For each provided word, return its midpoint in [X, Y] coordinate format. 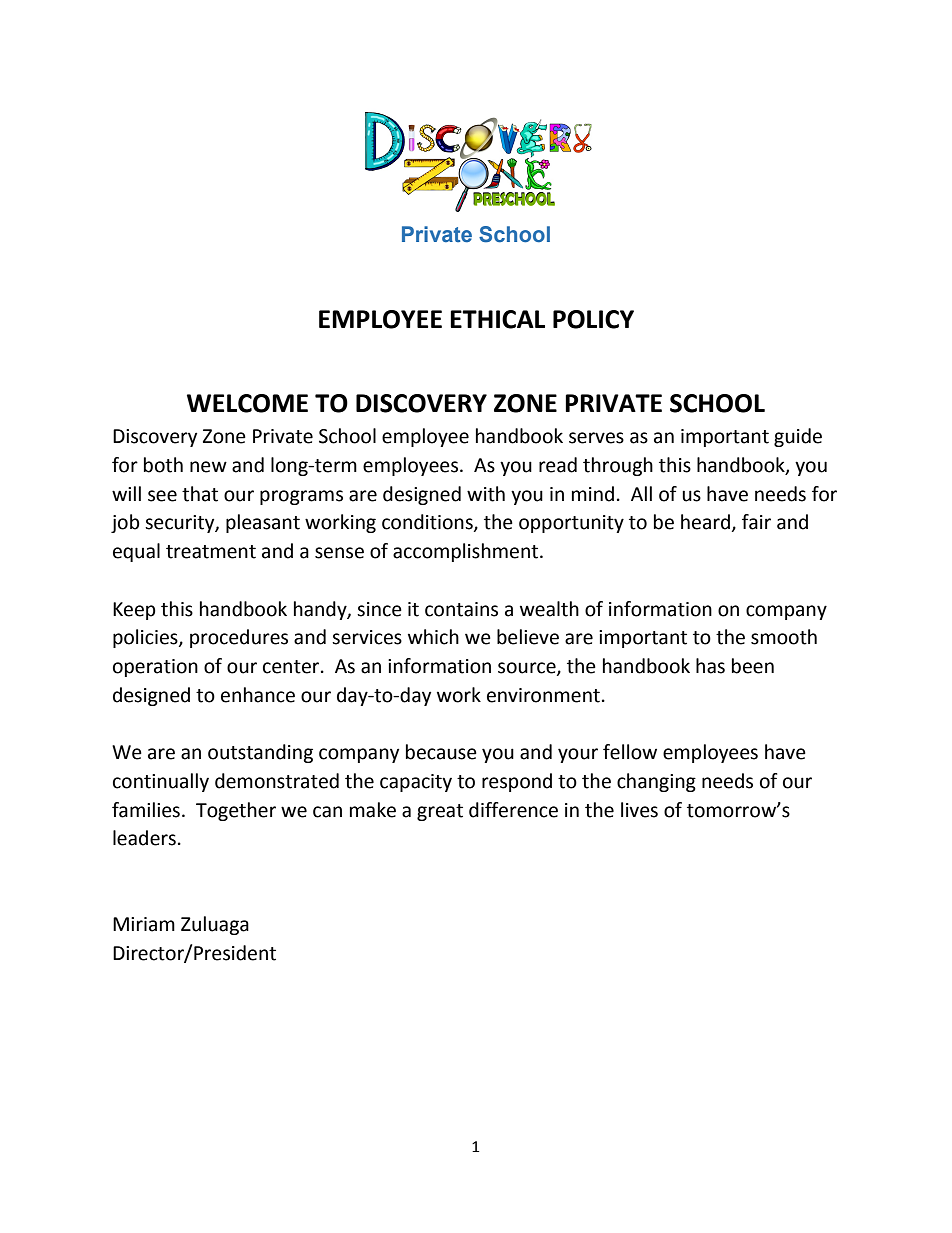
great [440, 812]
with [486, 494]
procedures [239, 638]
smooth [784, 637]
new [208, 467]
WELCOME [247, 403]
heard [705, 522]
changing [656, 782]
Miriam [144, 924]
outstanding [260, 753]
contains [461, 609]
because [441, 752]
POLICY [593, 319]
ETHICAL [497, 319]
